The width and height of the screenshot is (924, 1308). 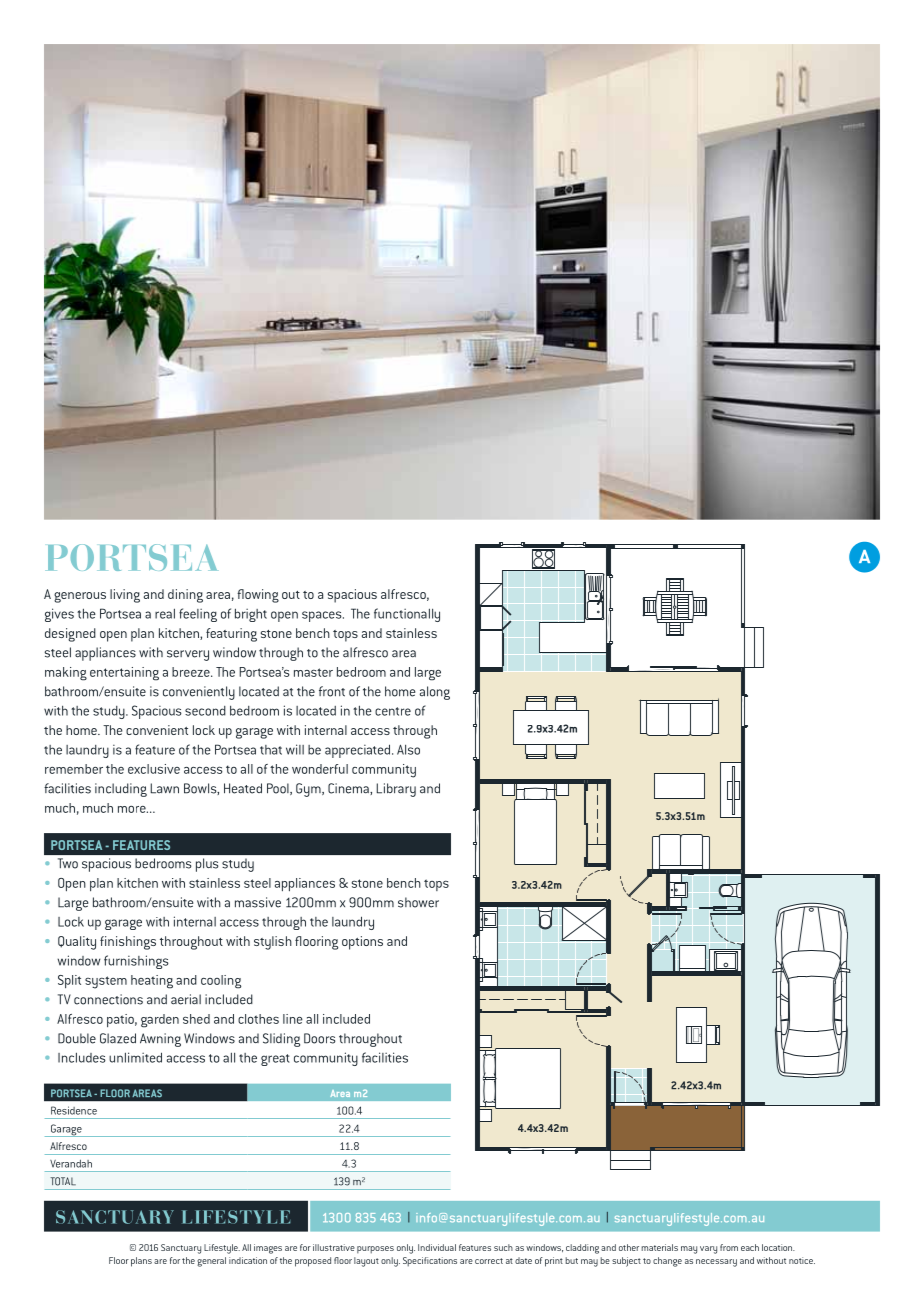 I want to click on real, so click(x=165, y=613).
